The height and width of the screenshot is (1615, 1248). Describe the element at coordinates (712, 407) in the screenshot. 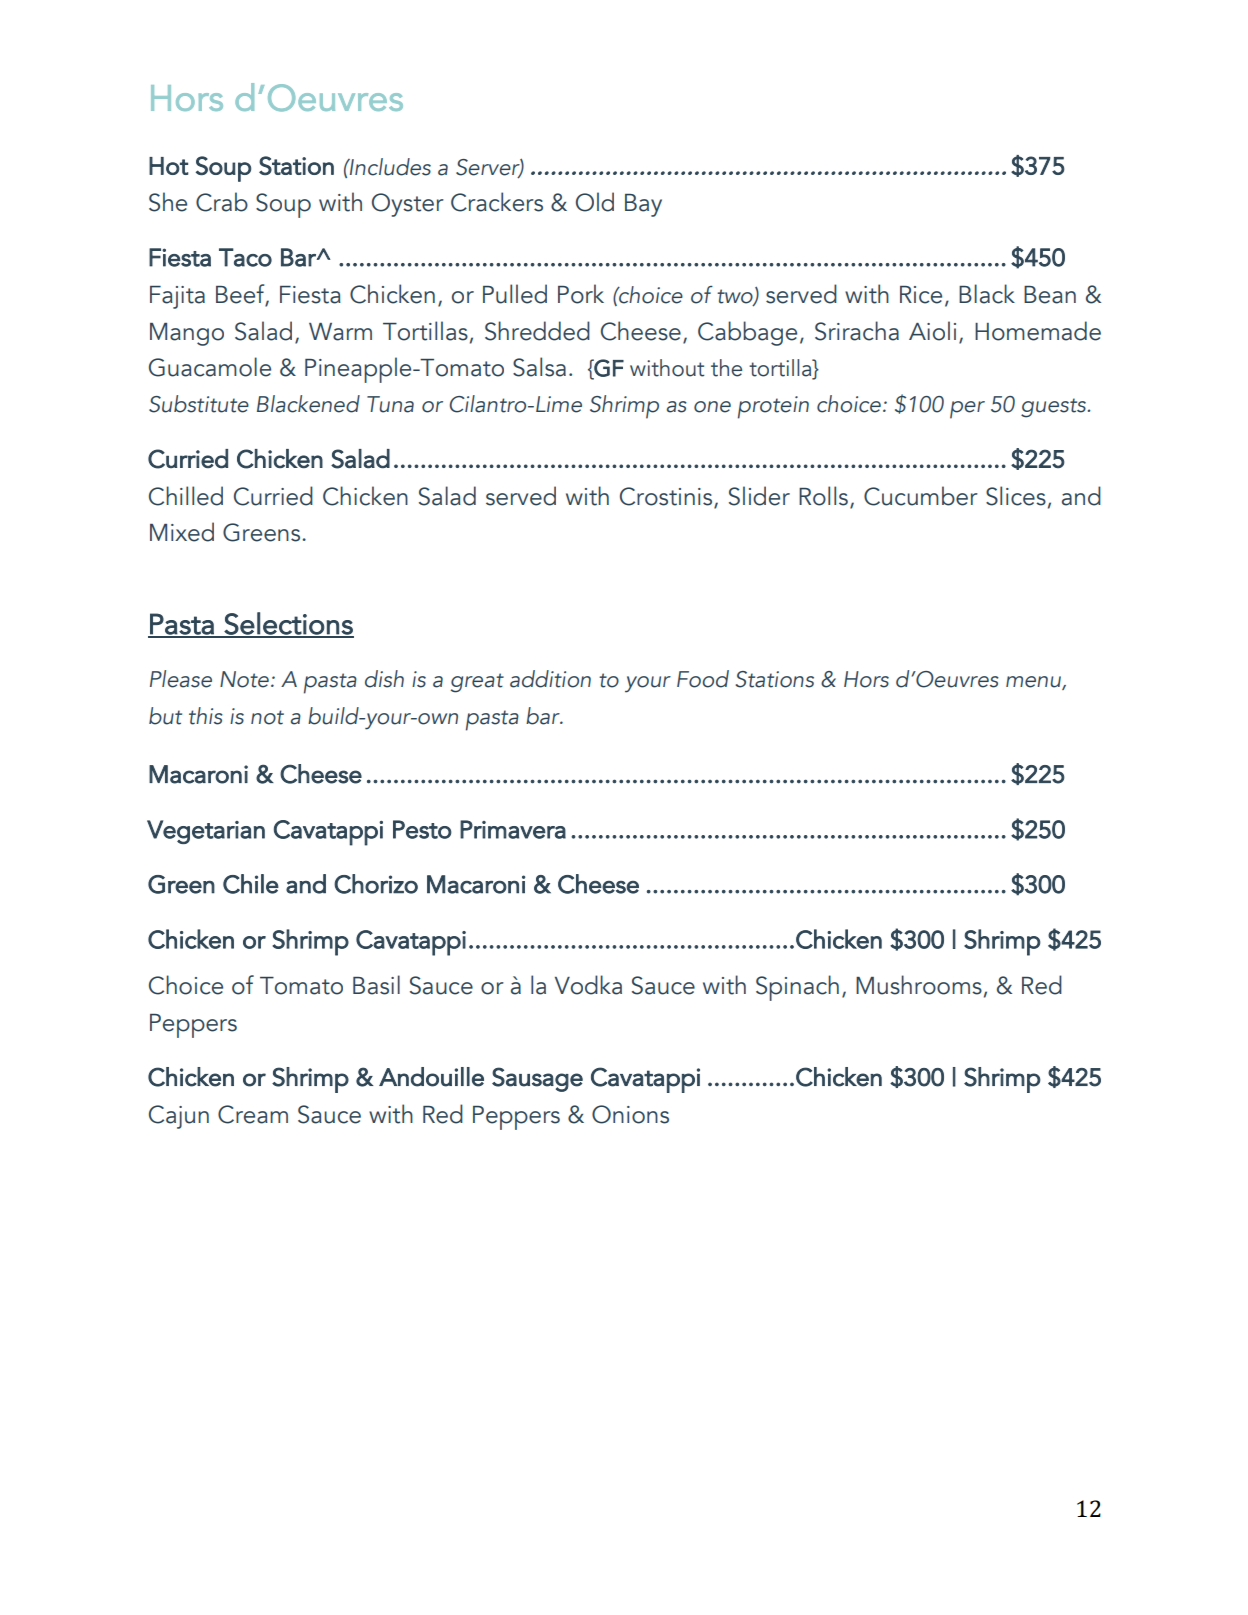

I see `one` at that location.
